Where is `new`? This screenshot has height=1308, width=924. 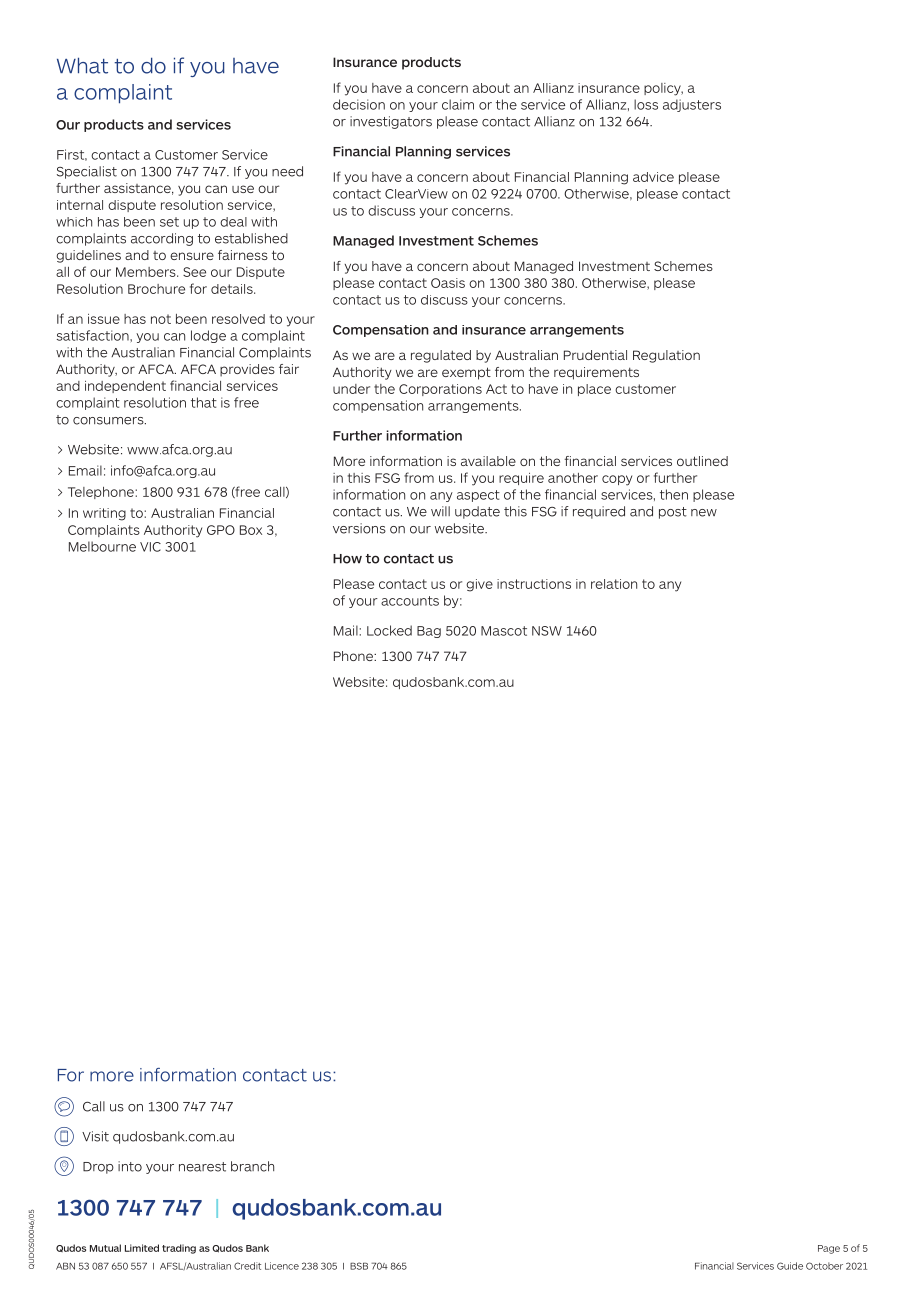 new is located at coordinates (704, 513).
